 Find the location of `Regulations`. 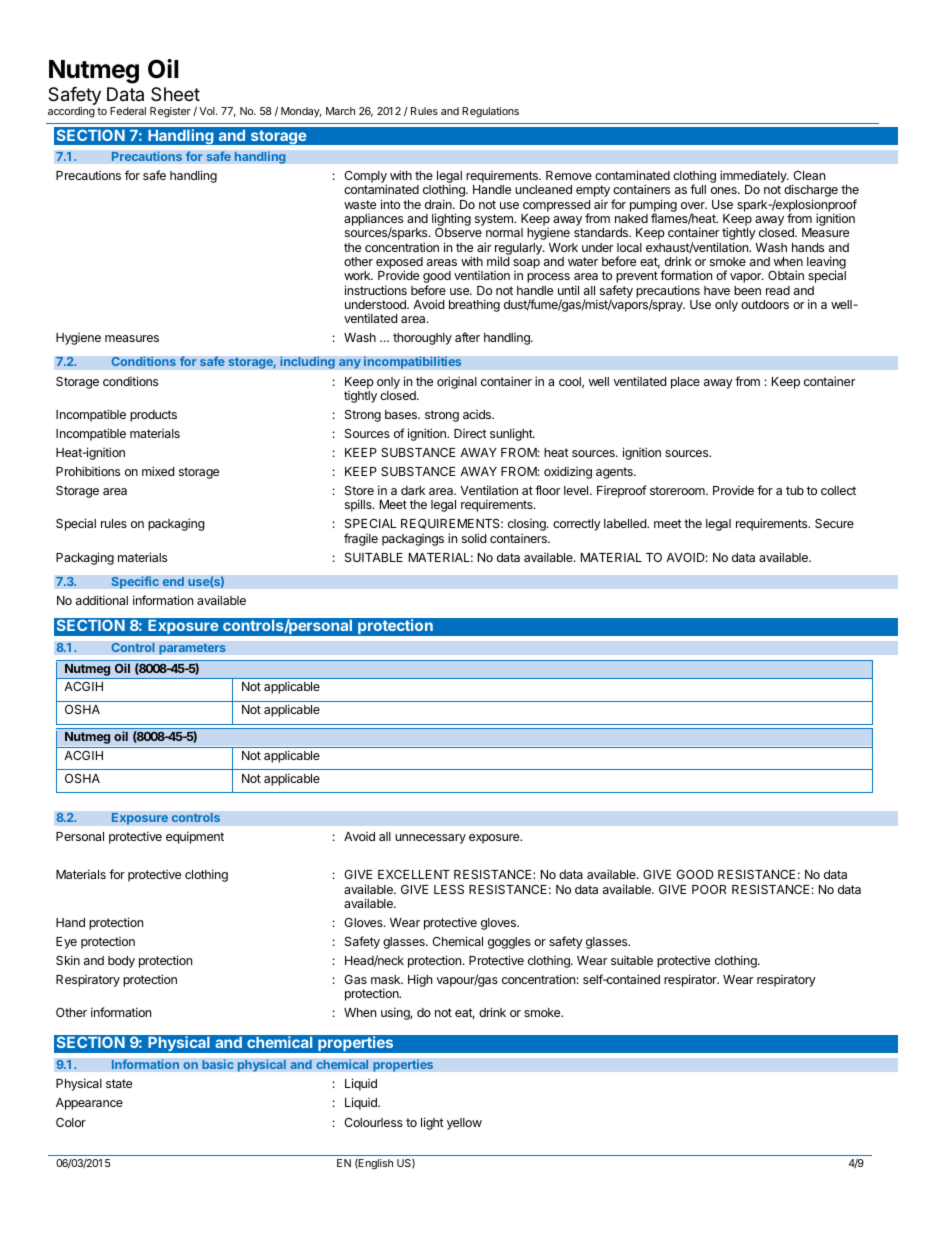

Regulations is located at coordinates (490, 112).
